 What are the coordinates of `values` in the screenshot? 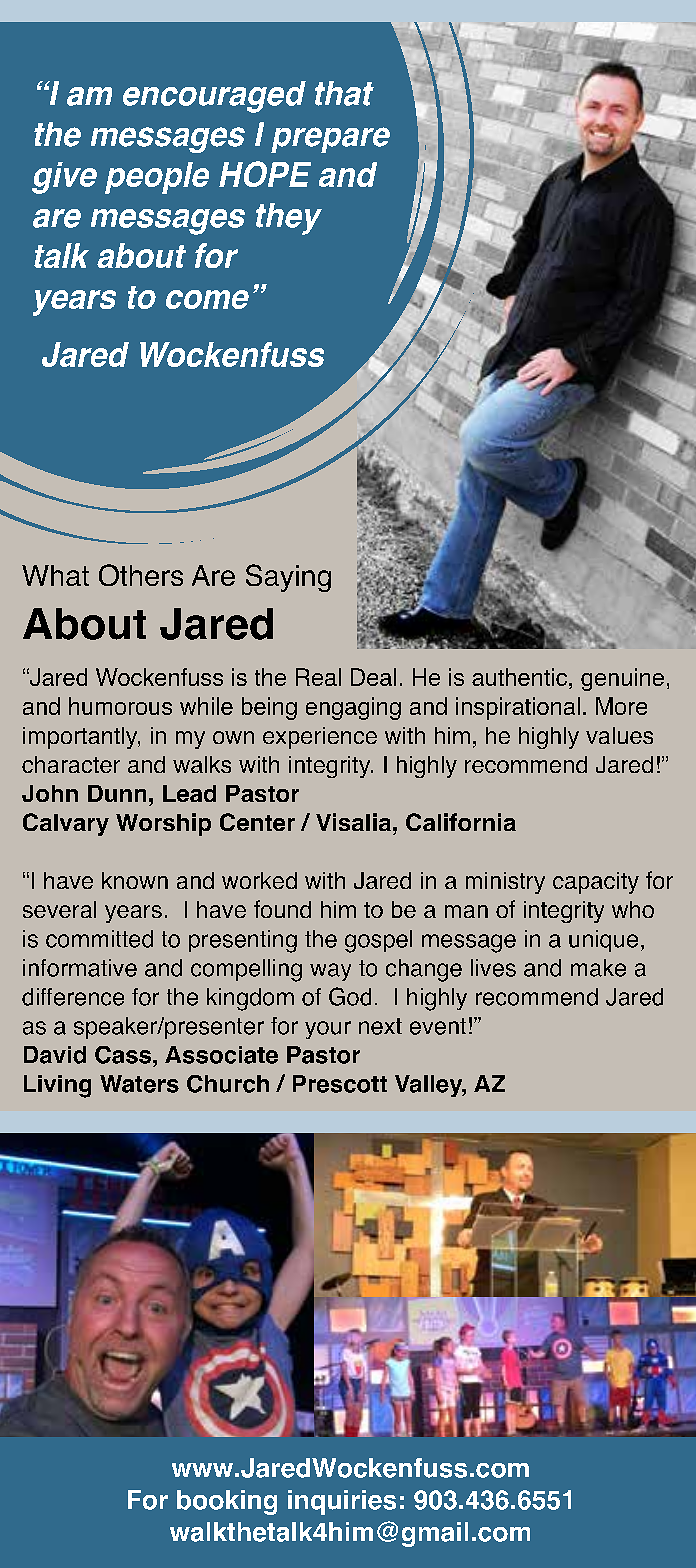 It's located at (619, 735).
